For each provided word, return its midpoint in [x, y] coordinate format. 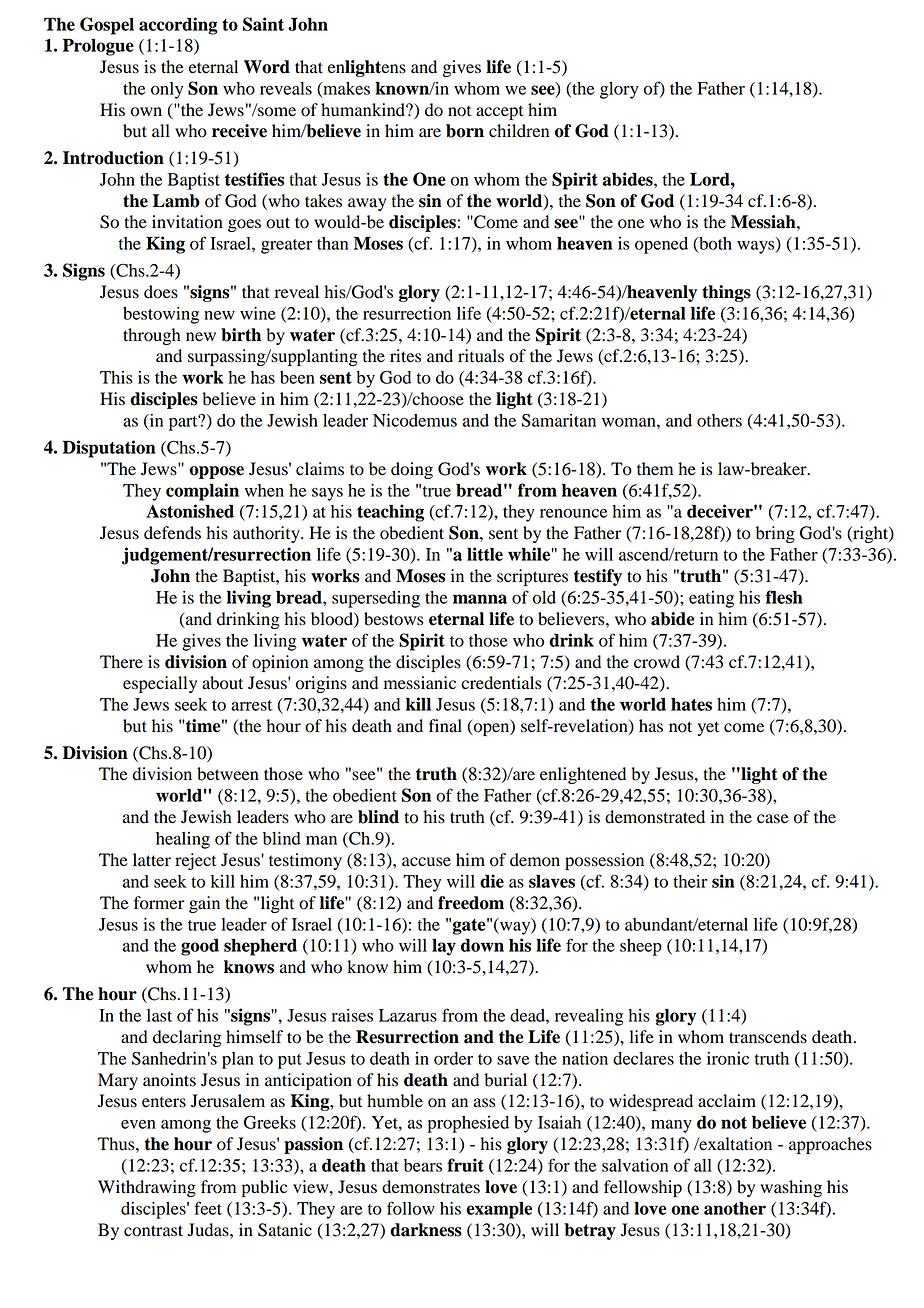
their [690, 881]
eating [711, 599]
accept [499, 112]
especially [160, 684]
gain [204, 904]
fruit [465, 1165]
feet [208, 1208]
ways [757, 247]
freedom [471, 903]
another [735, 1208]
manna [480, 599]
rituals [481, 356]
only [167, 90]
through [152, 336]
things [726, 293]
